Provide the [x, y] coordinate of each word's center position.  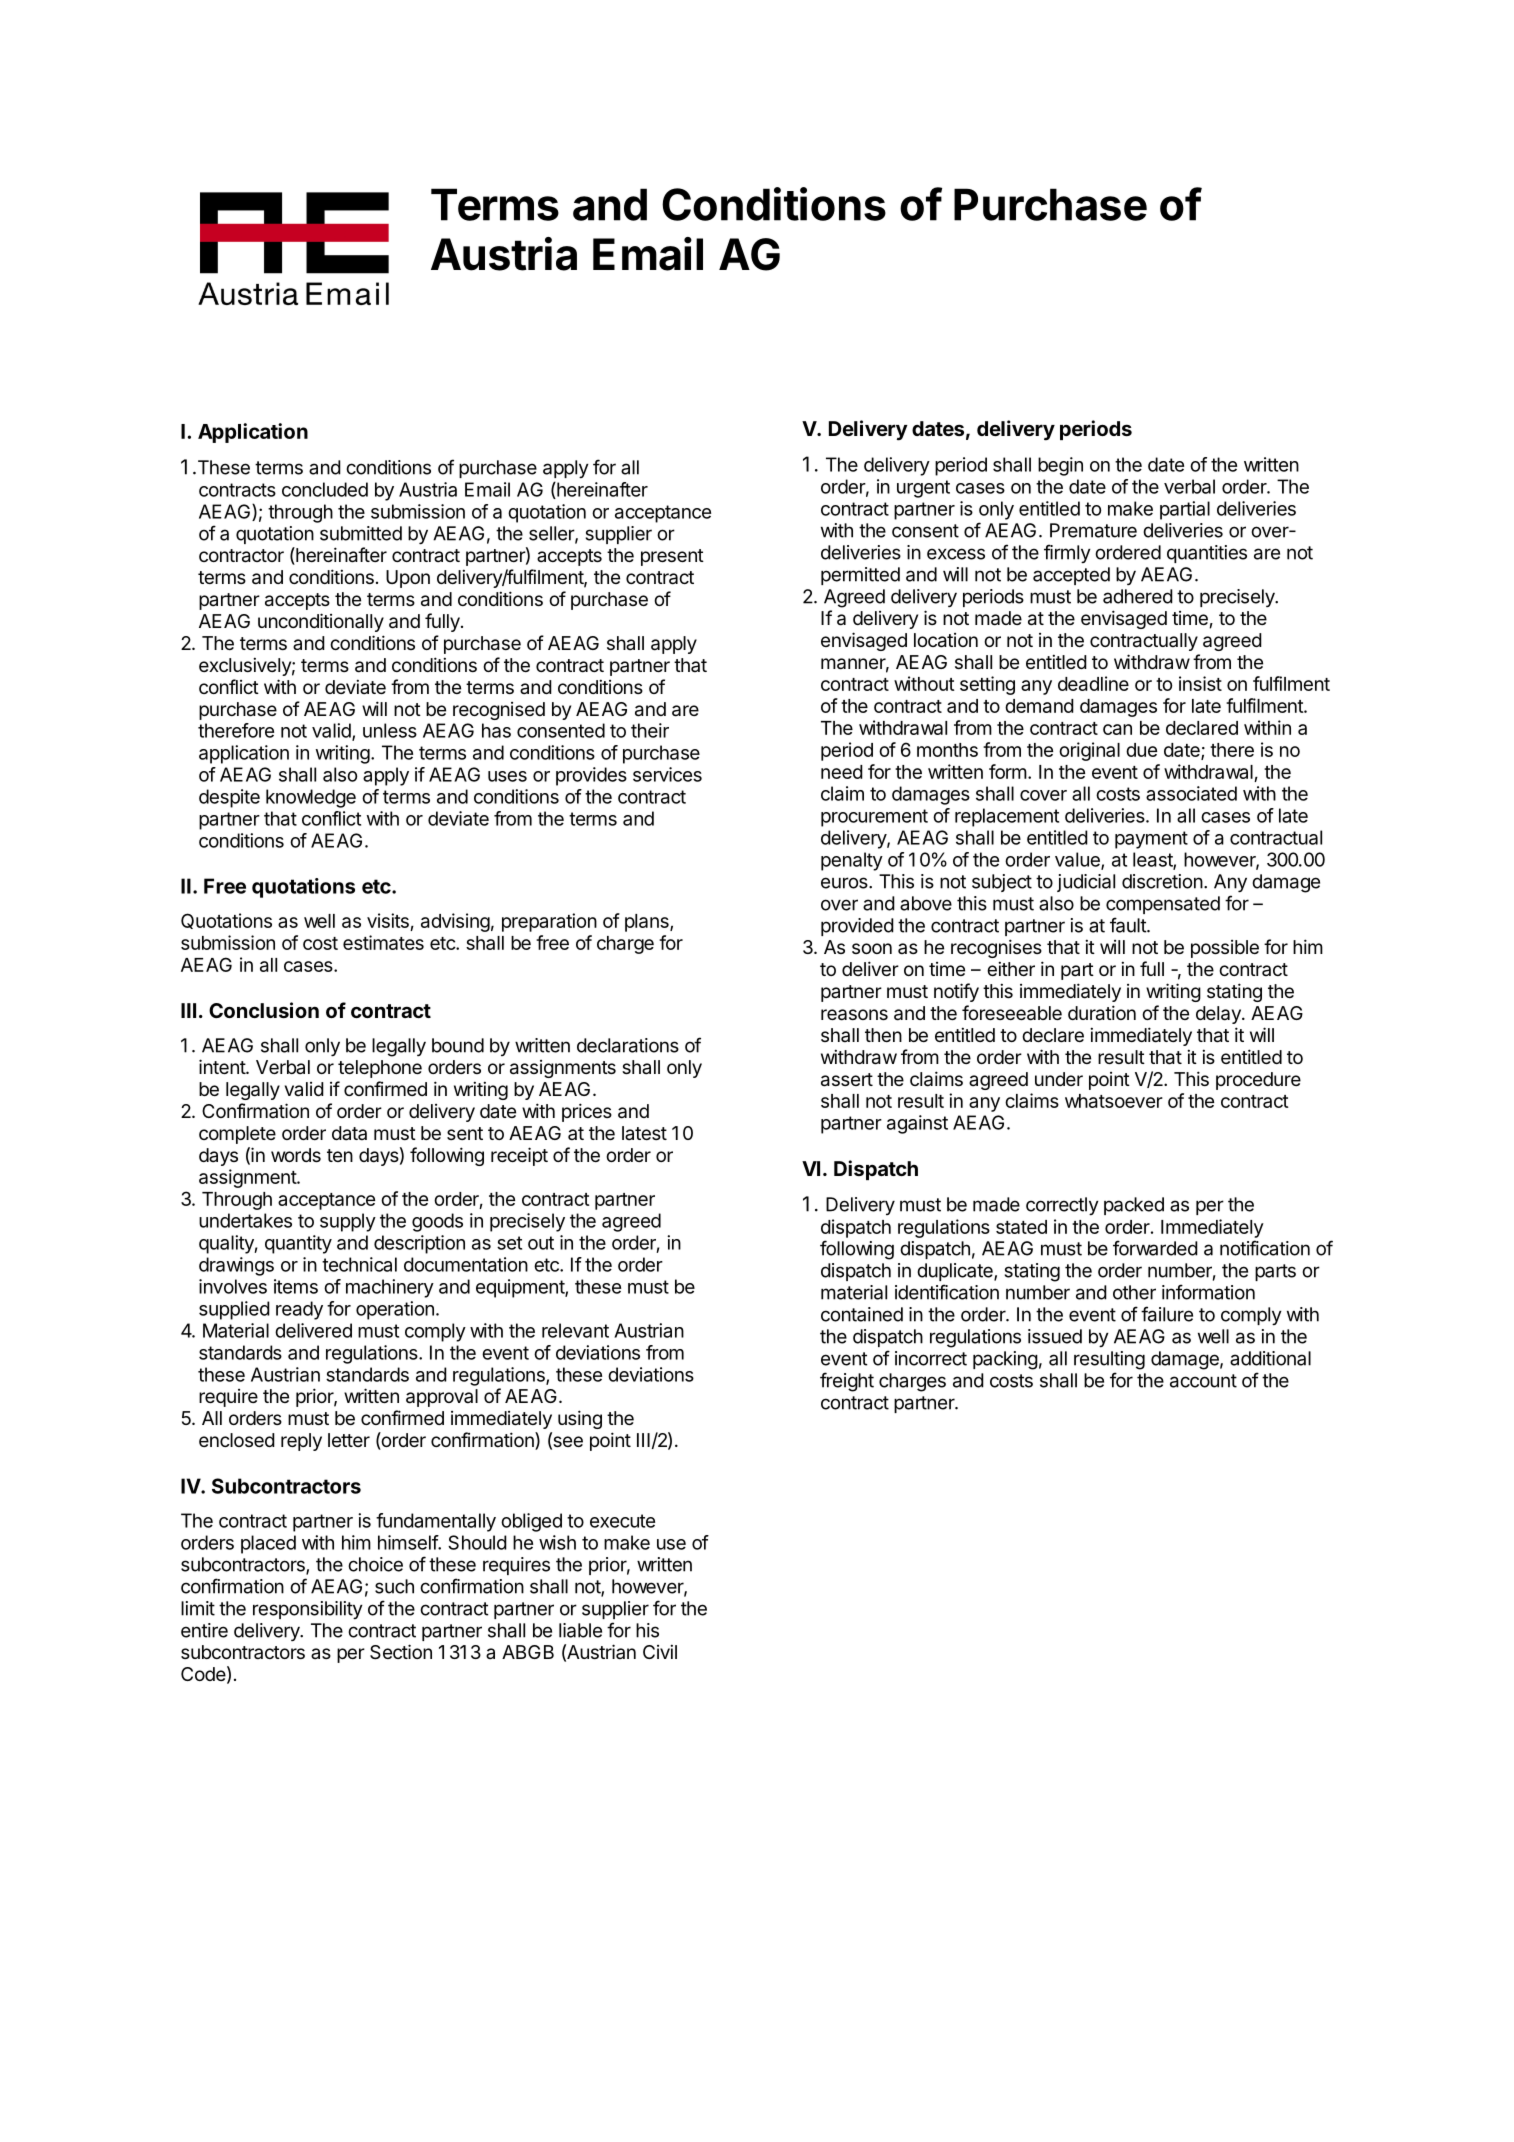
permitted [860, 576]
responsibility [308, 1610]
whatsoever [1114, 1101]
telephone [380, 1069]
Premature [1093, 530]
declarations [628, 1045]
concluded [325, 489]
